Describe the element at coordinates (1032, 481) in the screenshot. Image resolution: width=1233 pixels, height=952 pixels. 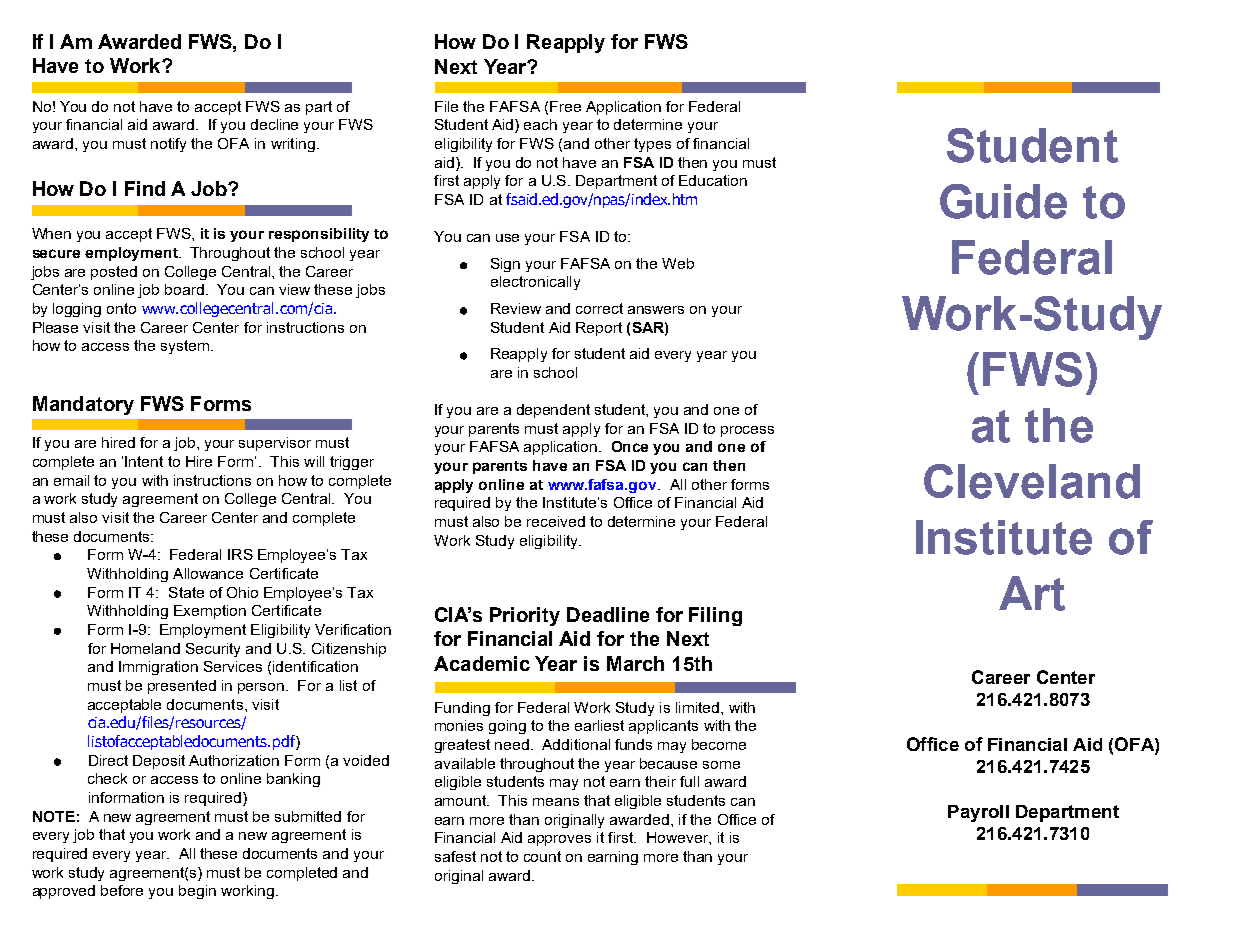
I see `Cleveland` at that location.
